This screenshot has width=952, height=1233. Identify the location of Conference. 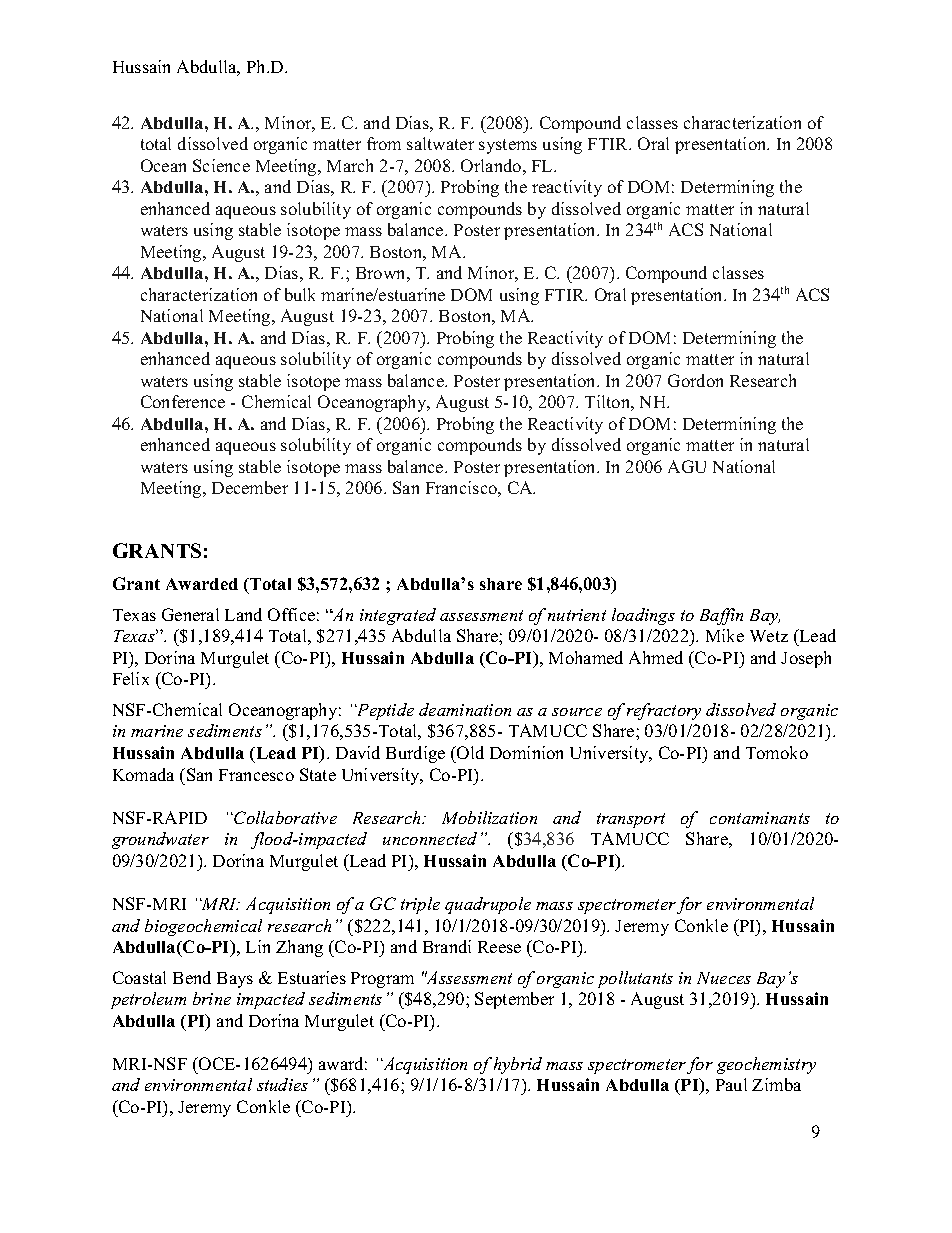
(183, 401).
